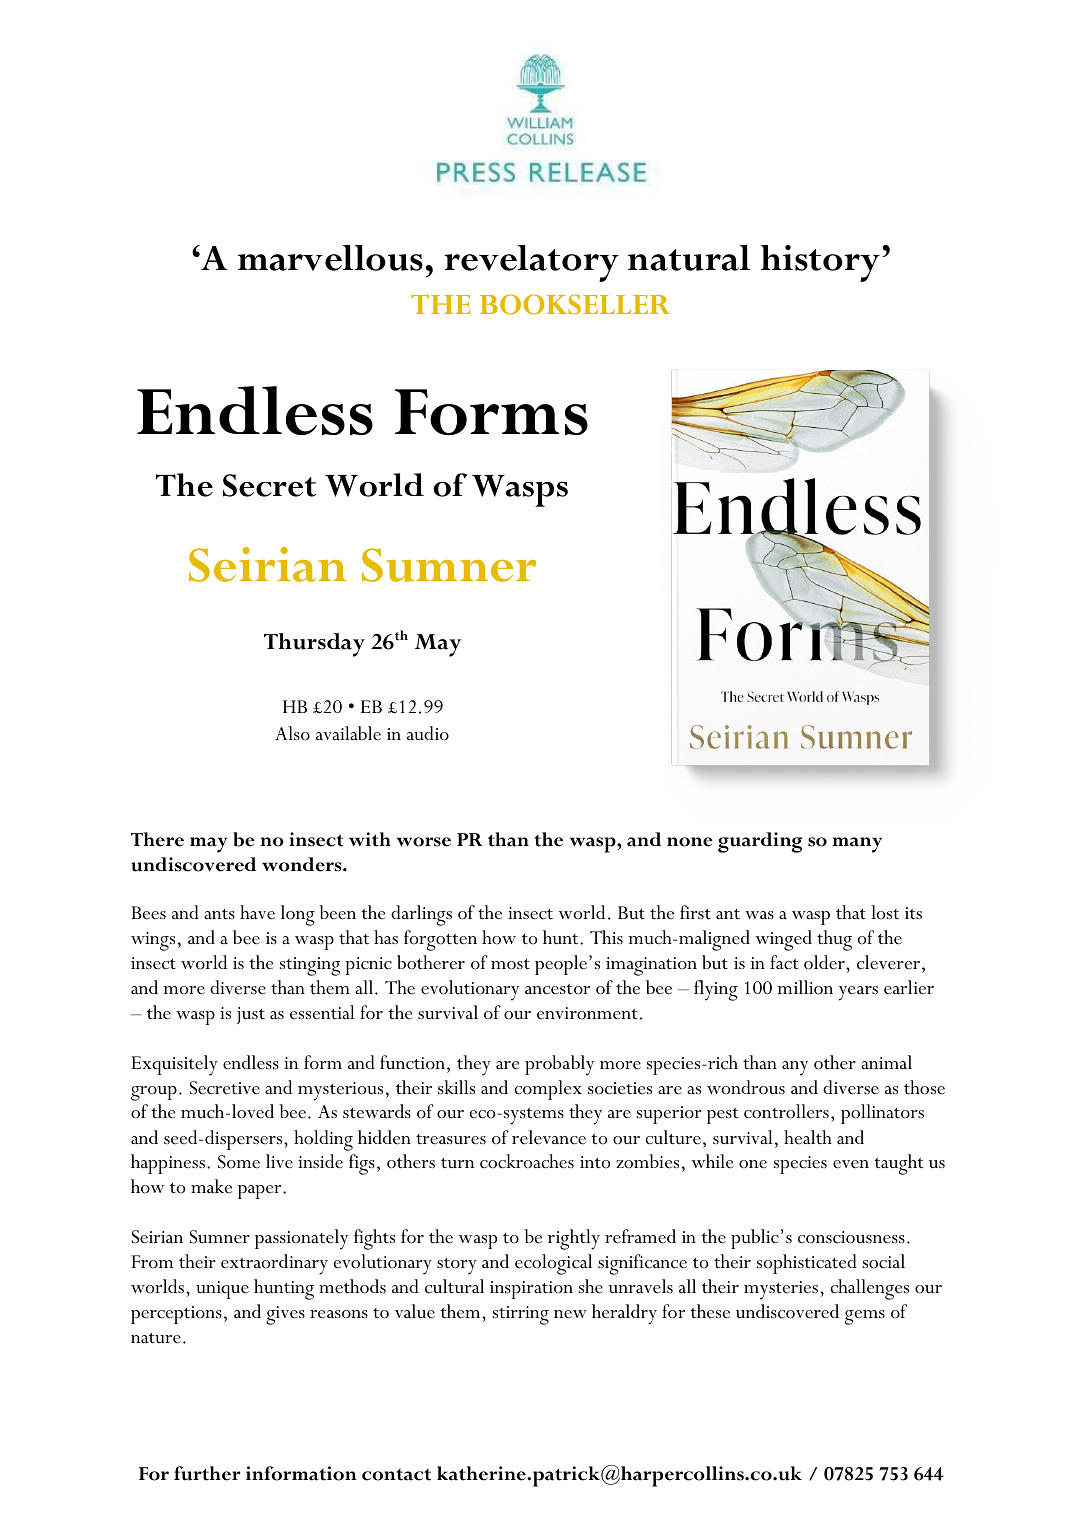 This page has height=1528, width=1081. Describe the element at coordinates (207, 1473) in the page. I see `further` at that location.
